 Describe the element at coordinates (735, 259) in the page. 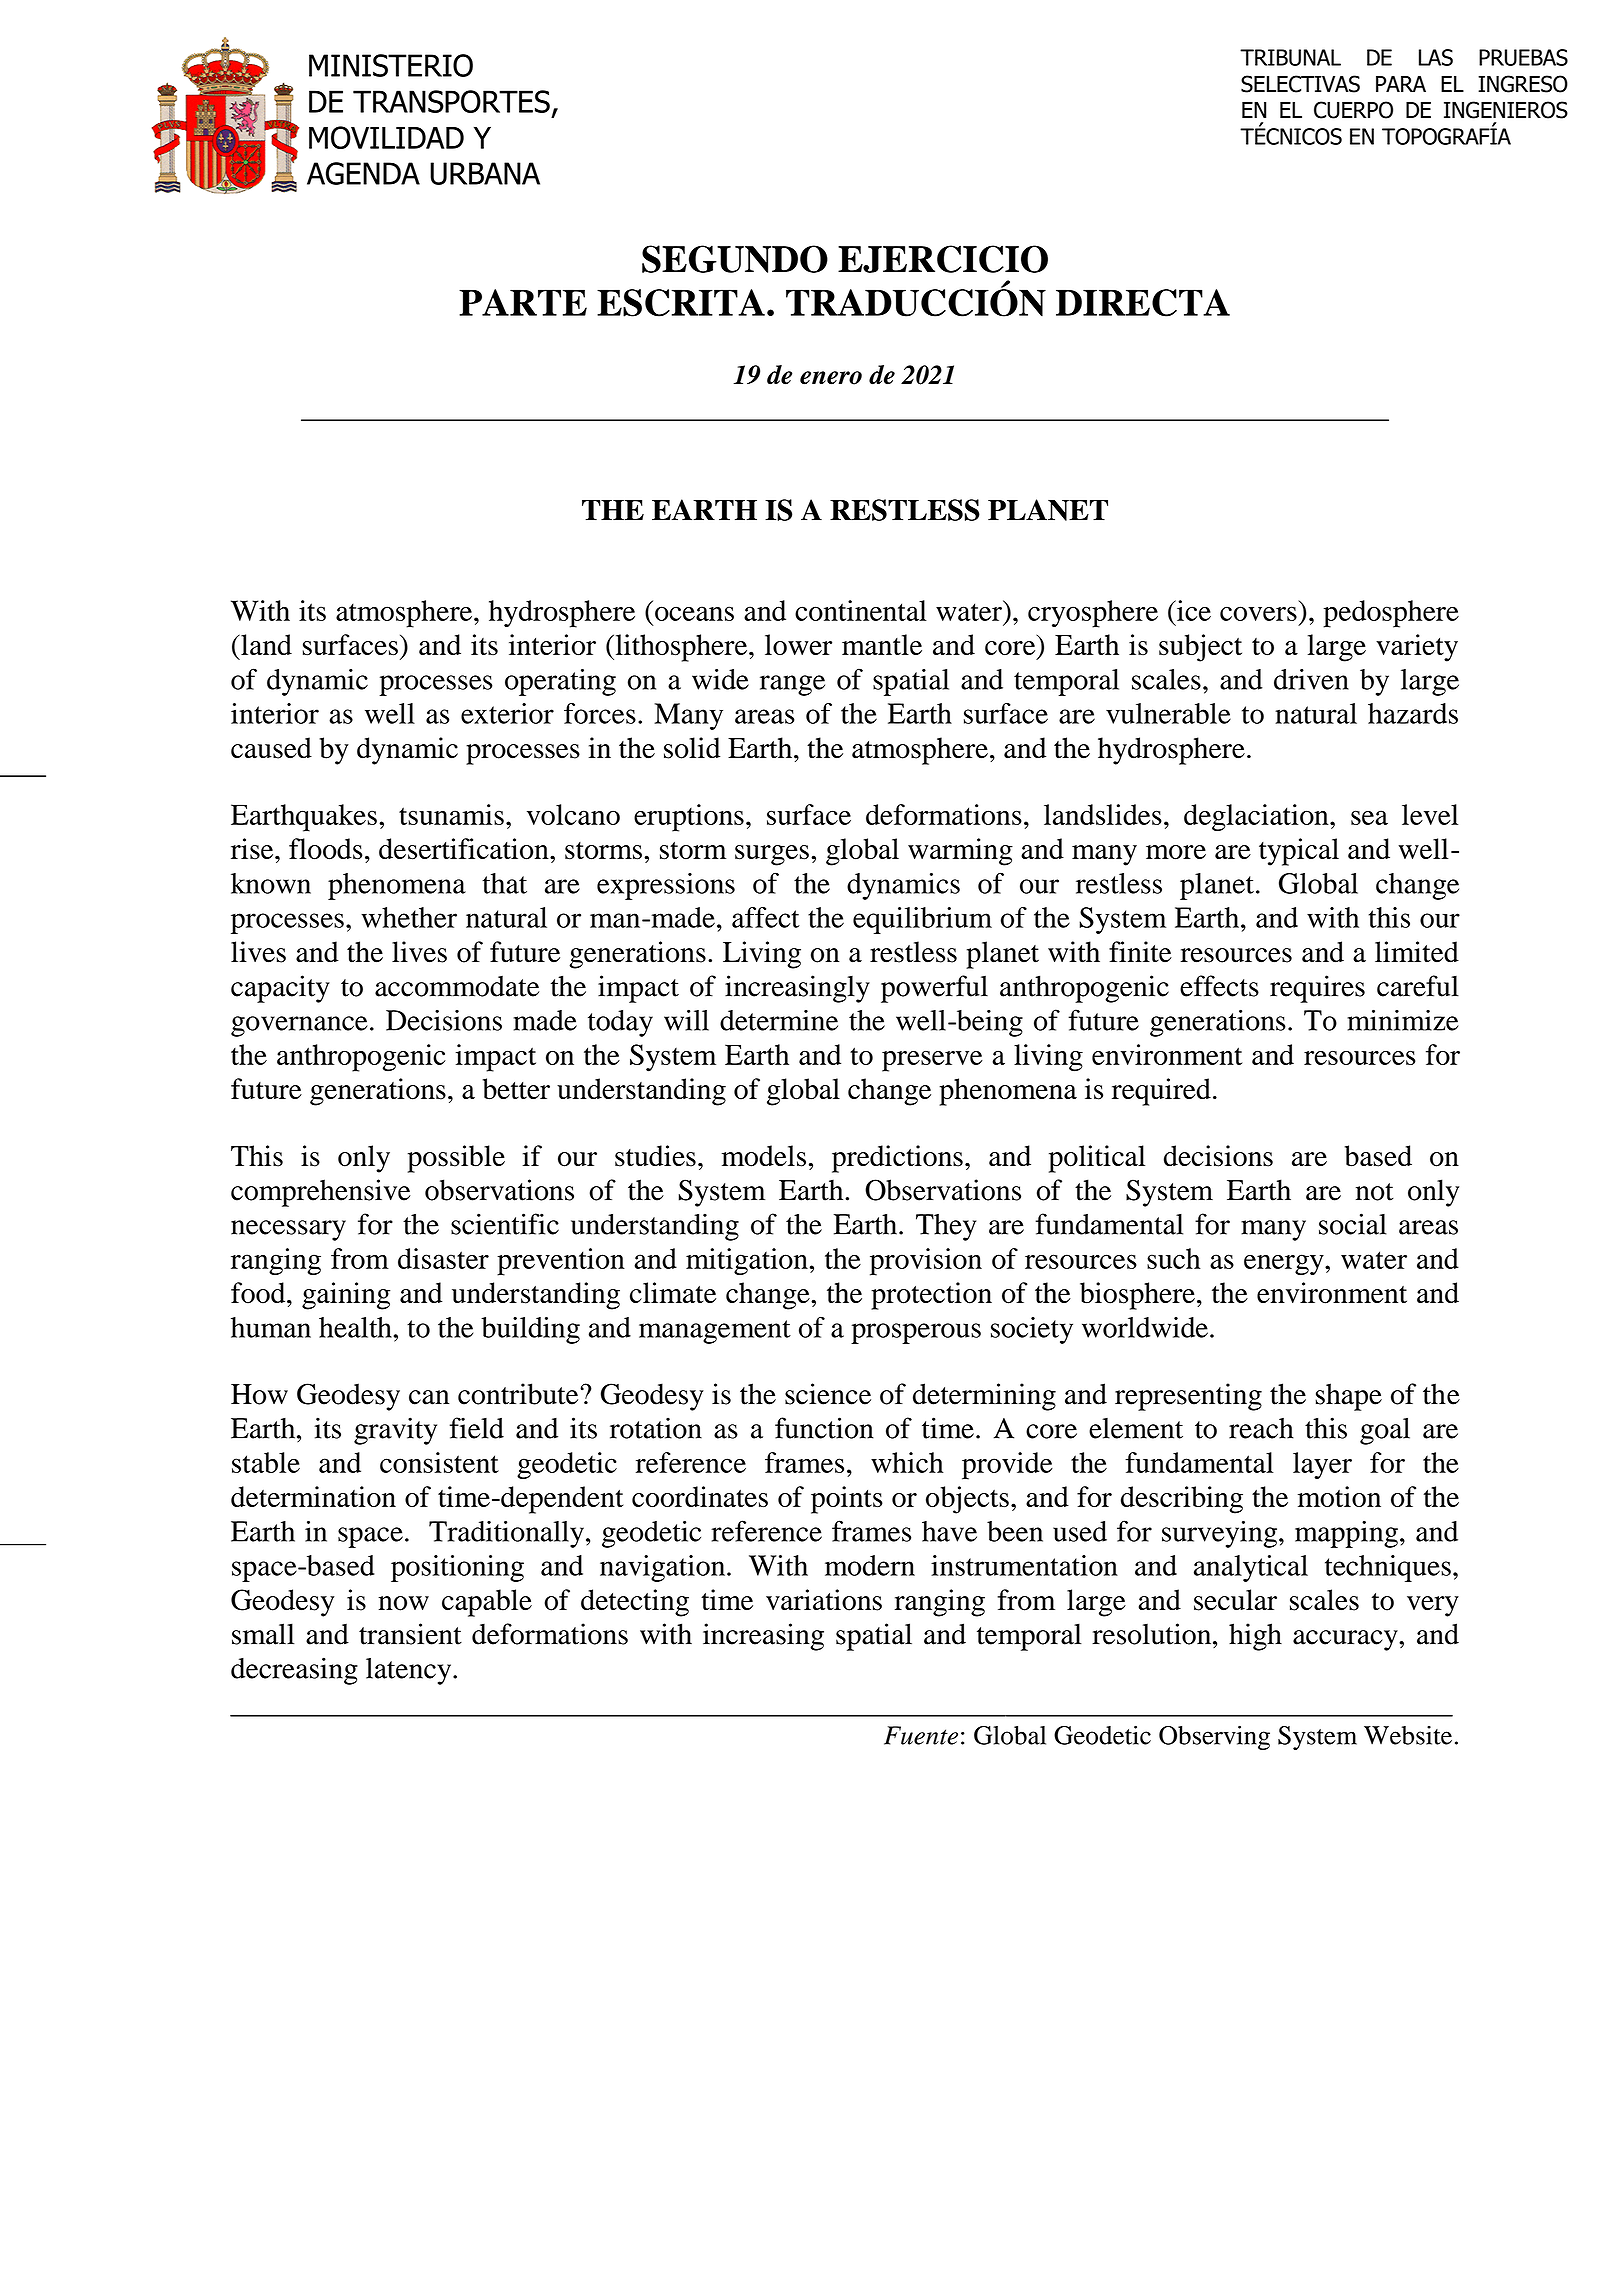

I see `SEGUNDO` at that location.
